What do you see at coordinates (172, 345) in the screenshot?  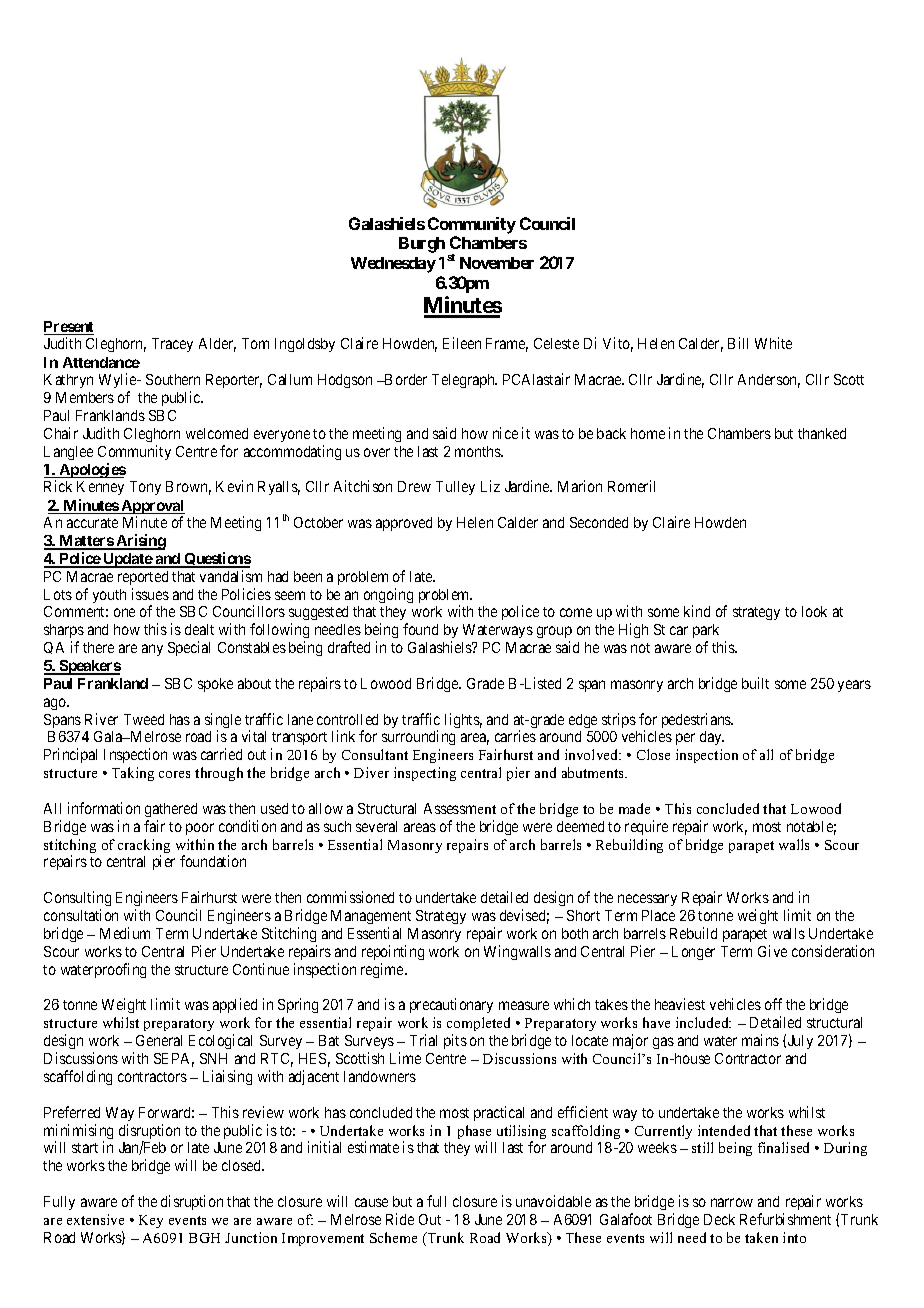 I see `Tracey` at bounding box center [172, 345].
